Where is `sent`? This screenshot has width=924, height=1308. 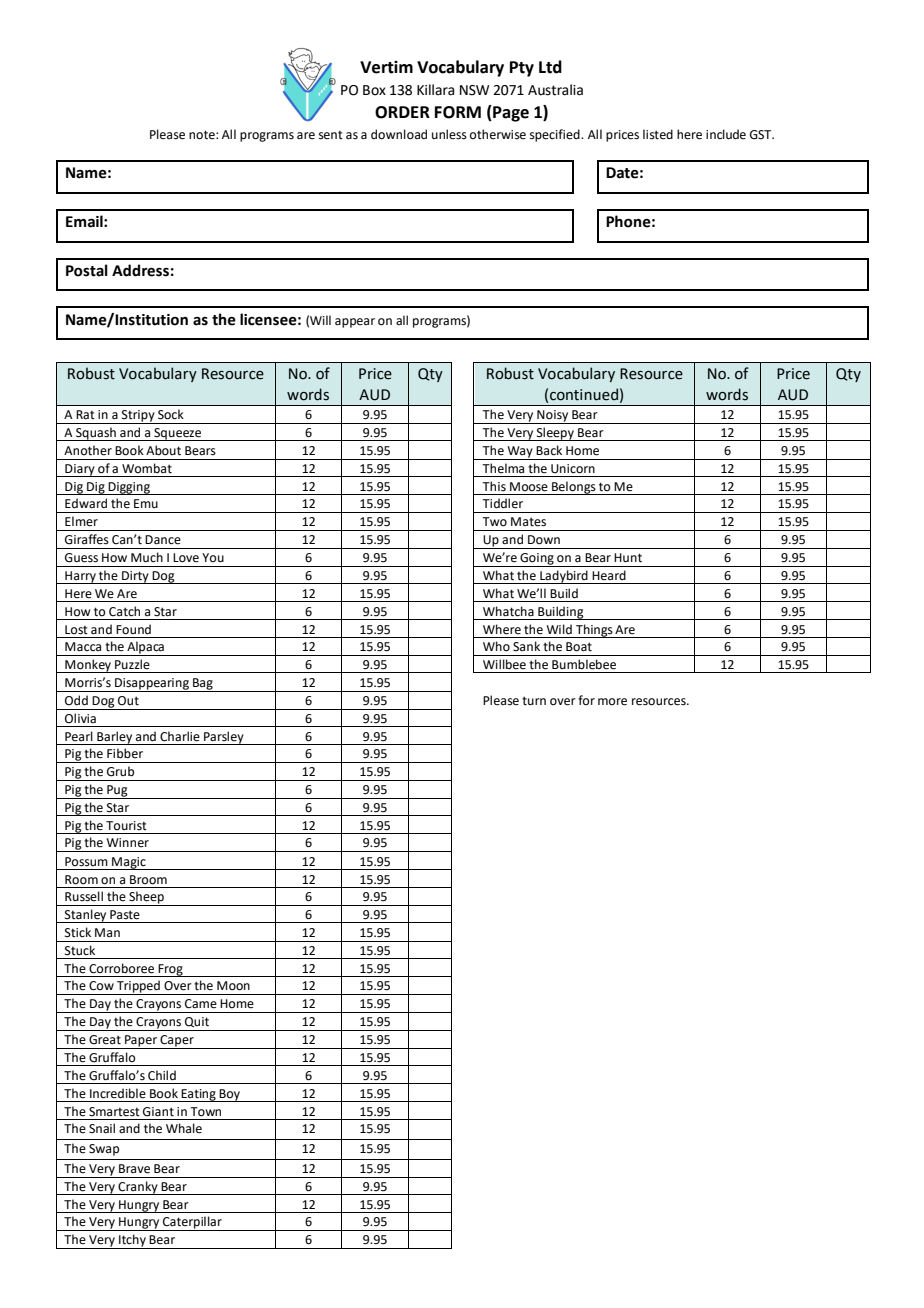
sent is located at coordinates (331, 135).
